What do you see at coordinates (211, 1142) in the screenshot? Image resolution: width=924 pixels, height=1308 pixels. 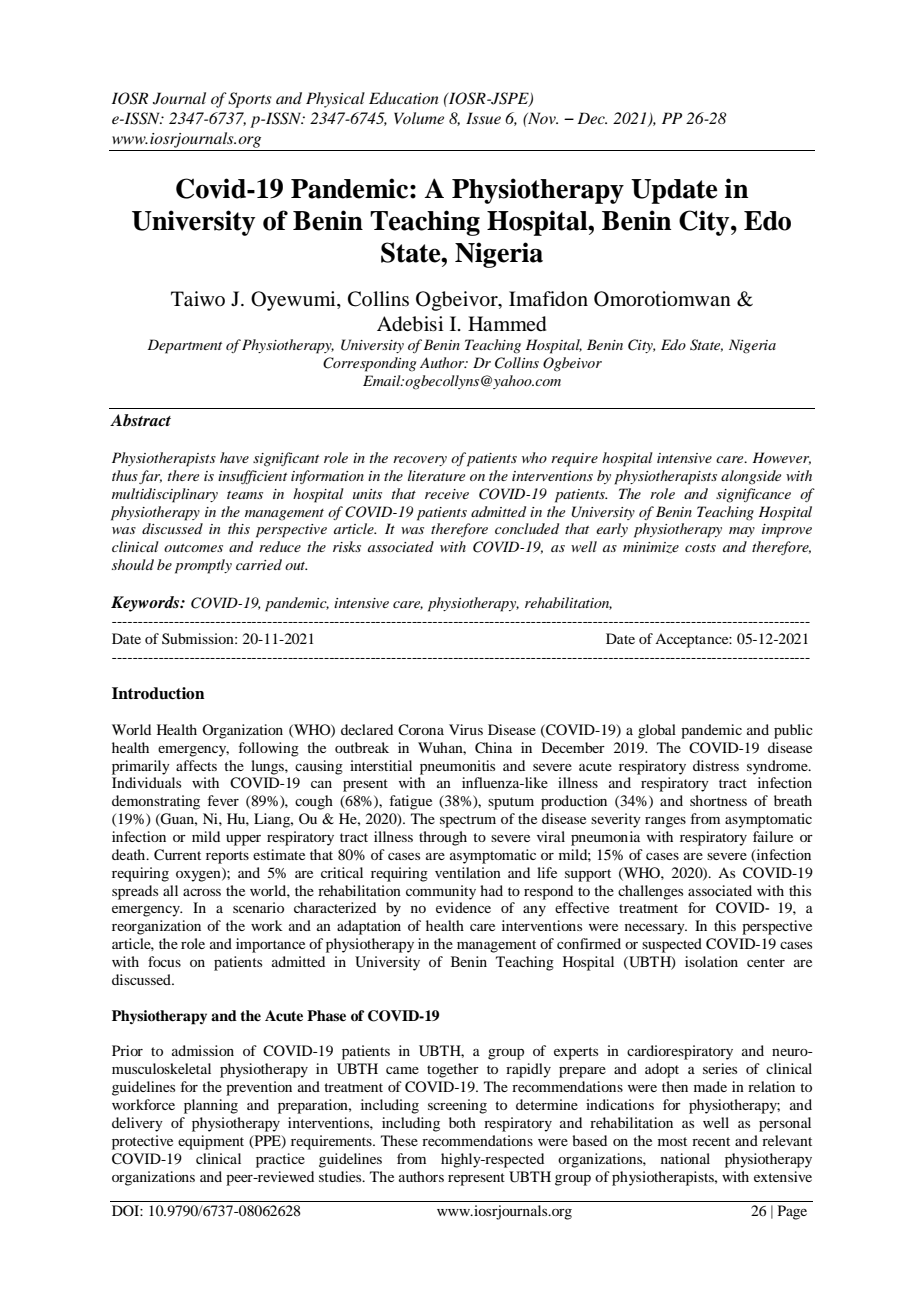 I see `equipment` at bounding box center [211, 1142].
